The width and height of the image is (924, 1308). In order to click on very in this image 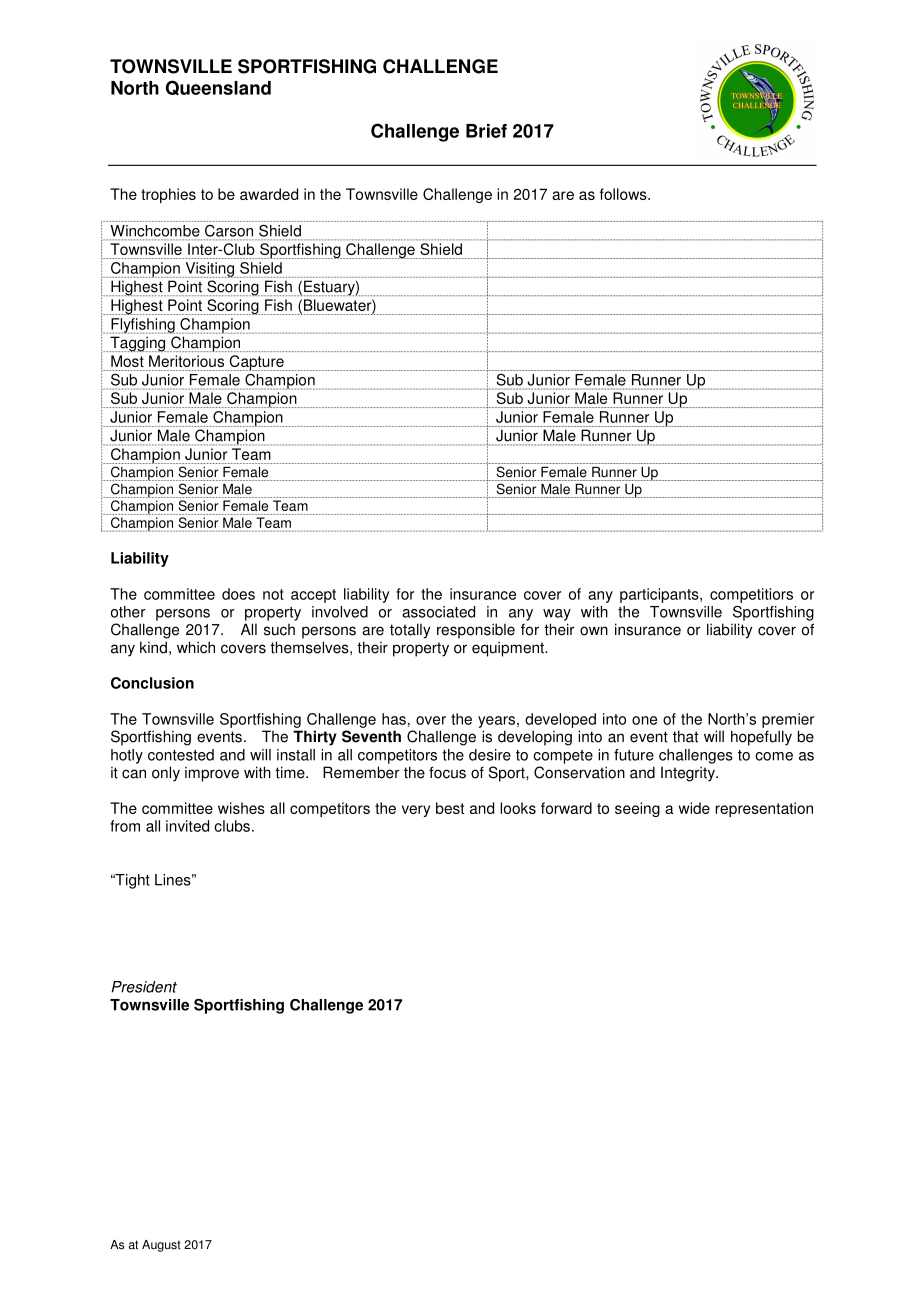, I will do `click(416, 811)`.
